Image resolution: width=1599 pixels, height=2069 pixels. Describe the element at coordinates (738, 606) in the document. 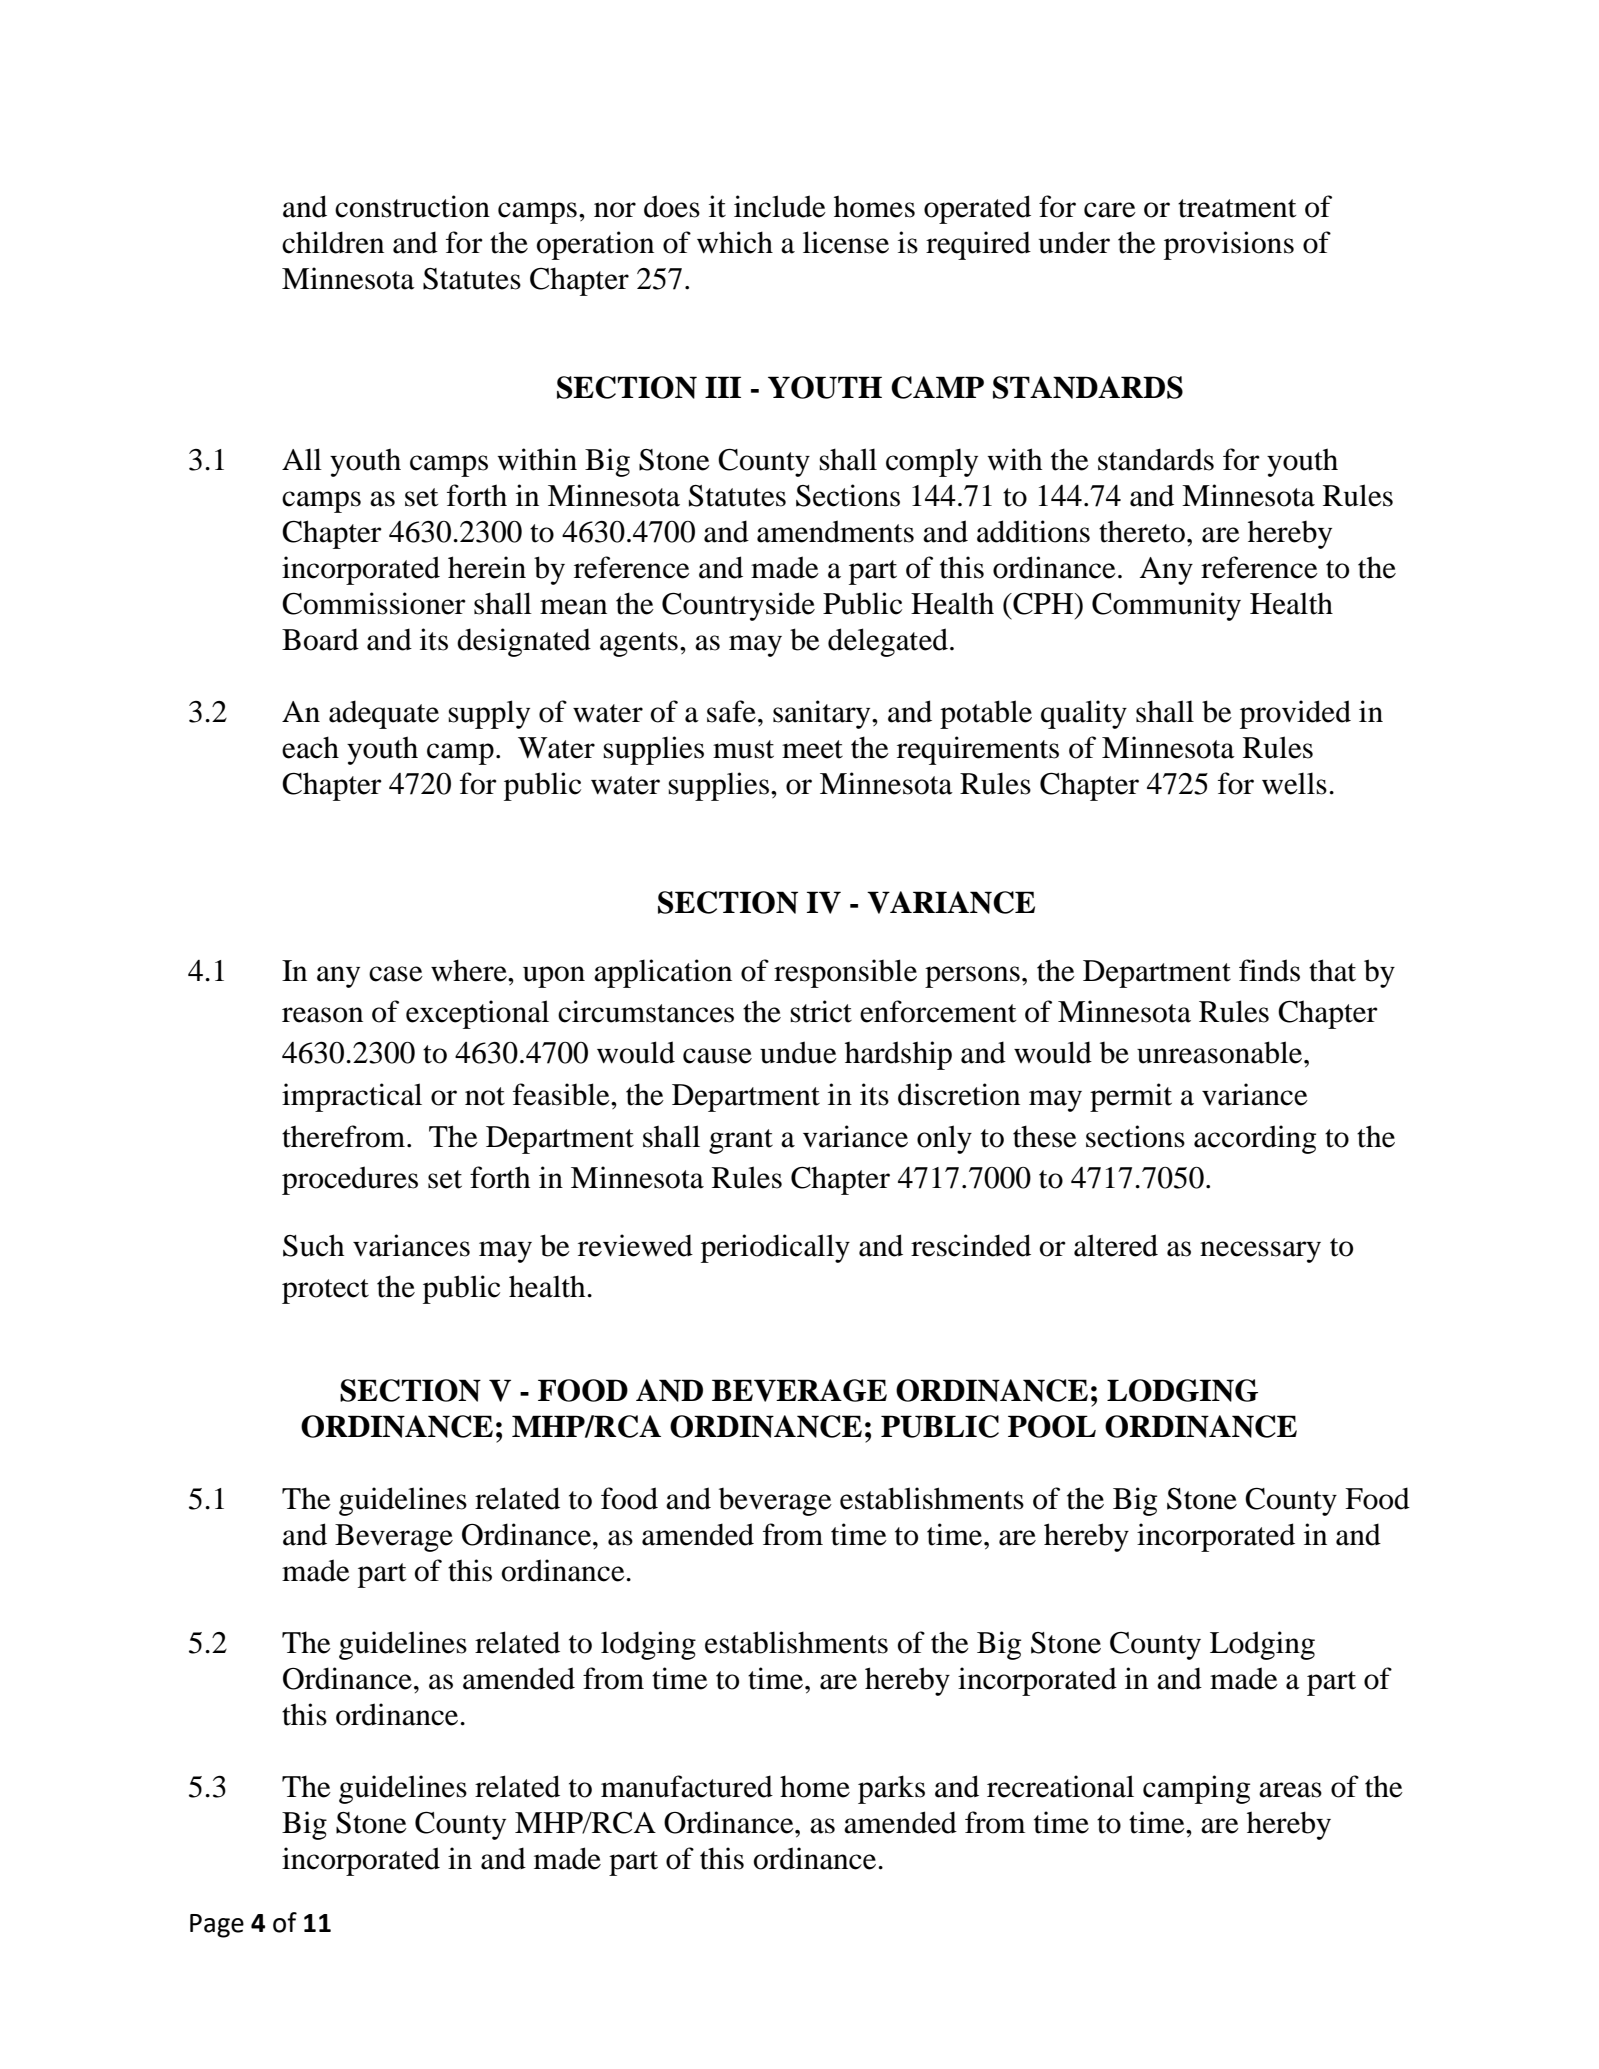

I see `Countryside` at that location.
